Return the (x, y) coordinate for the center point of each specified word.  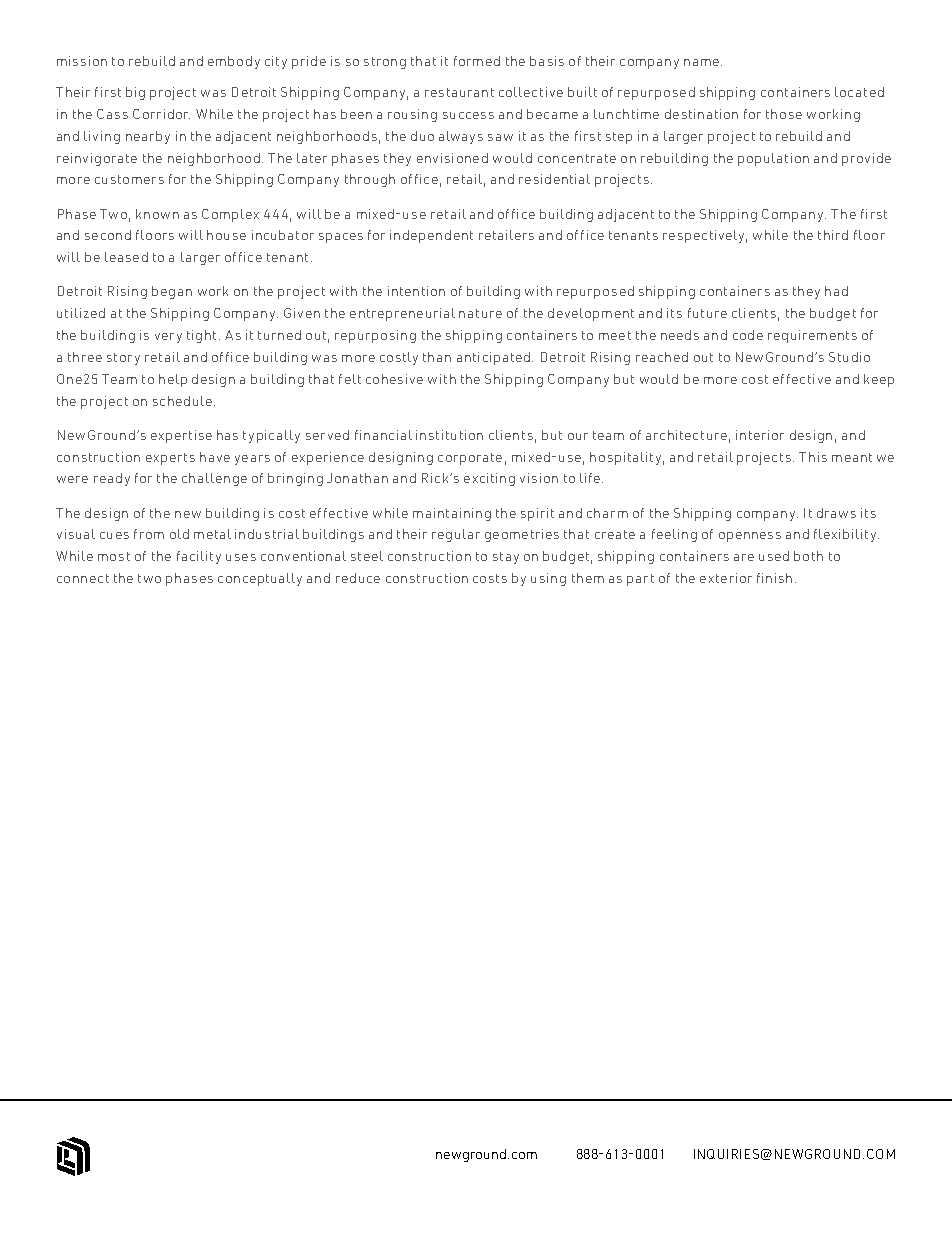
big (135, 93)
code (748, 335)
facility (199, 557)
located (859, 92)
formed (477, 61)
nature (480, 313)
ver (164, 336)
